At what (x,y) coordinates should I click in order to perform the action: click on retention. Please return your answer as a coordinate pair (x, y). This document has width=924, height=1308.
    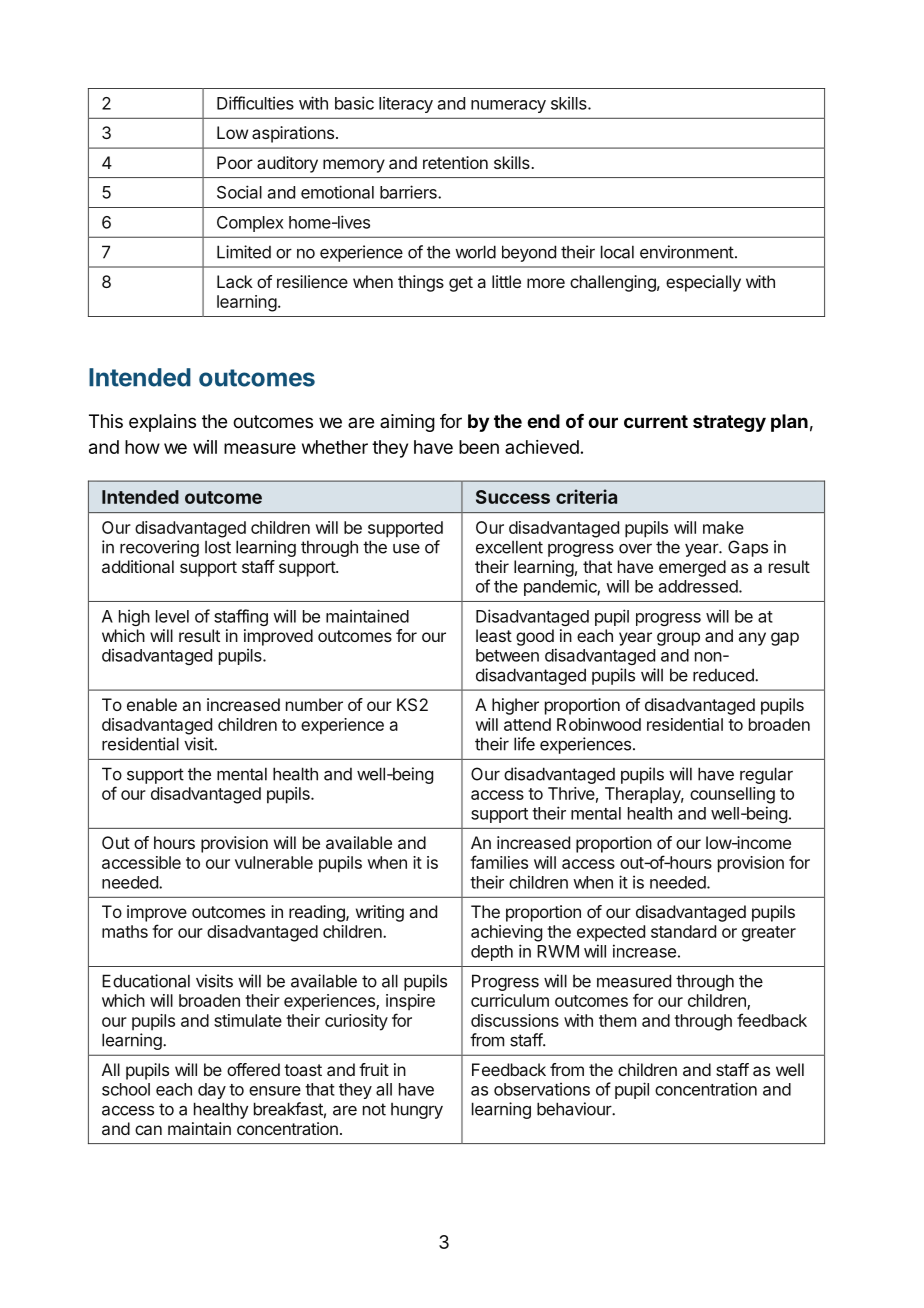
    Looking at the image, I should click on (455, 162).
